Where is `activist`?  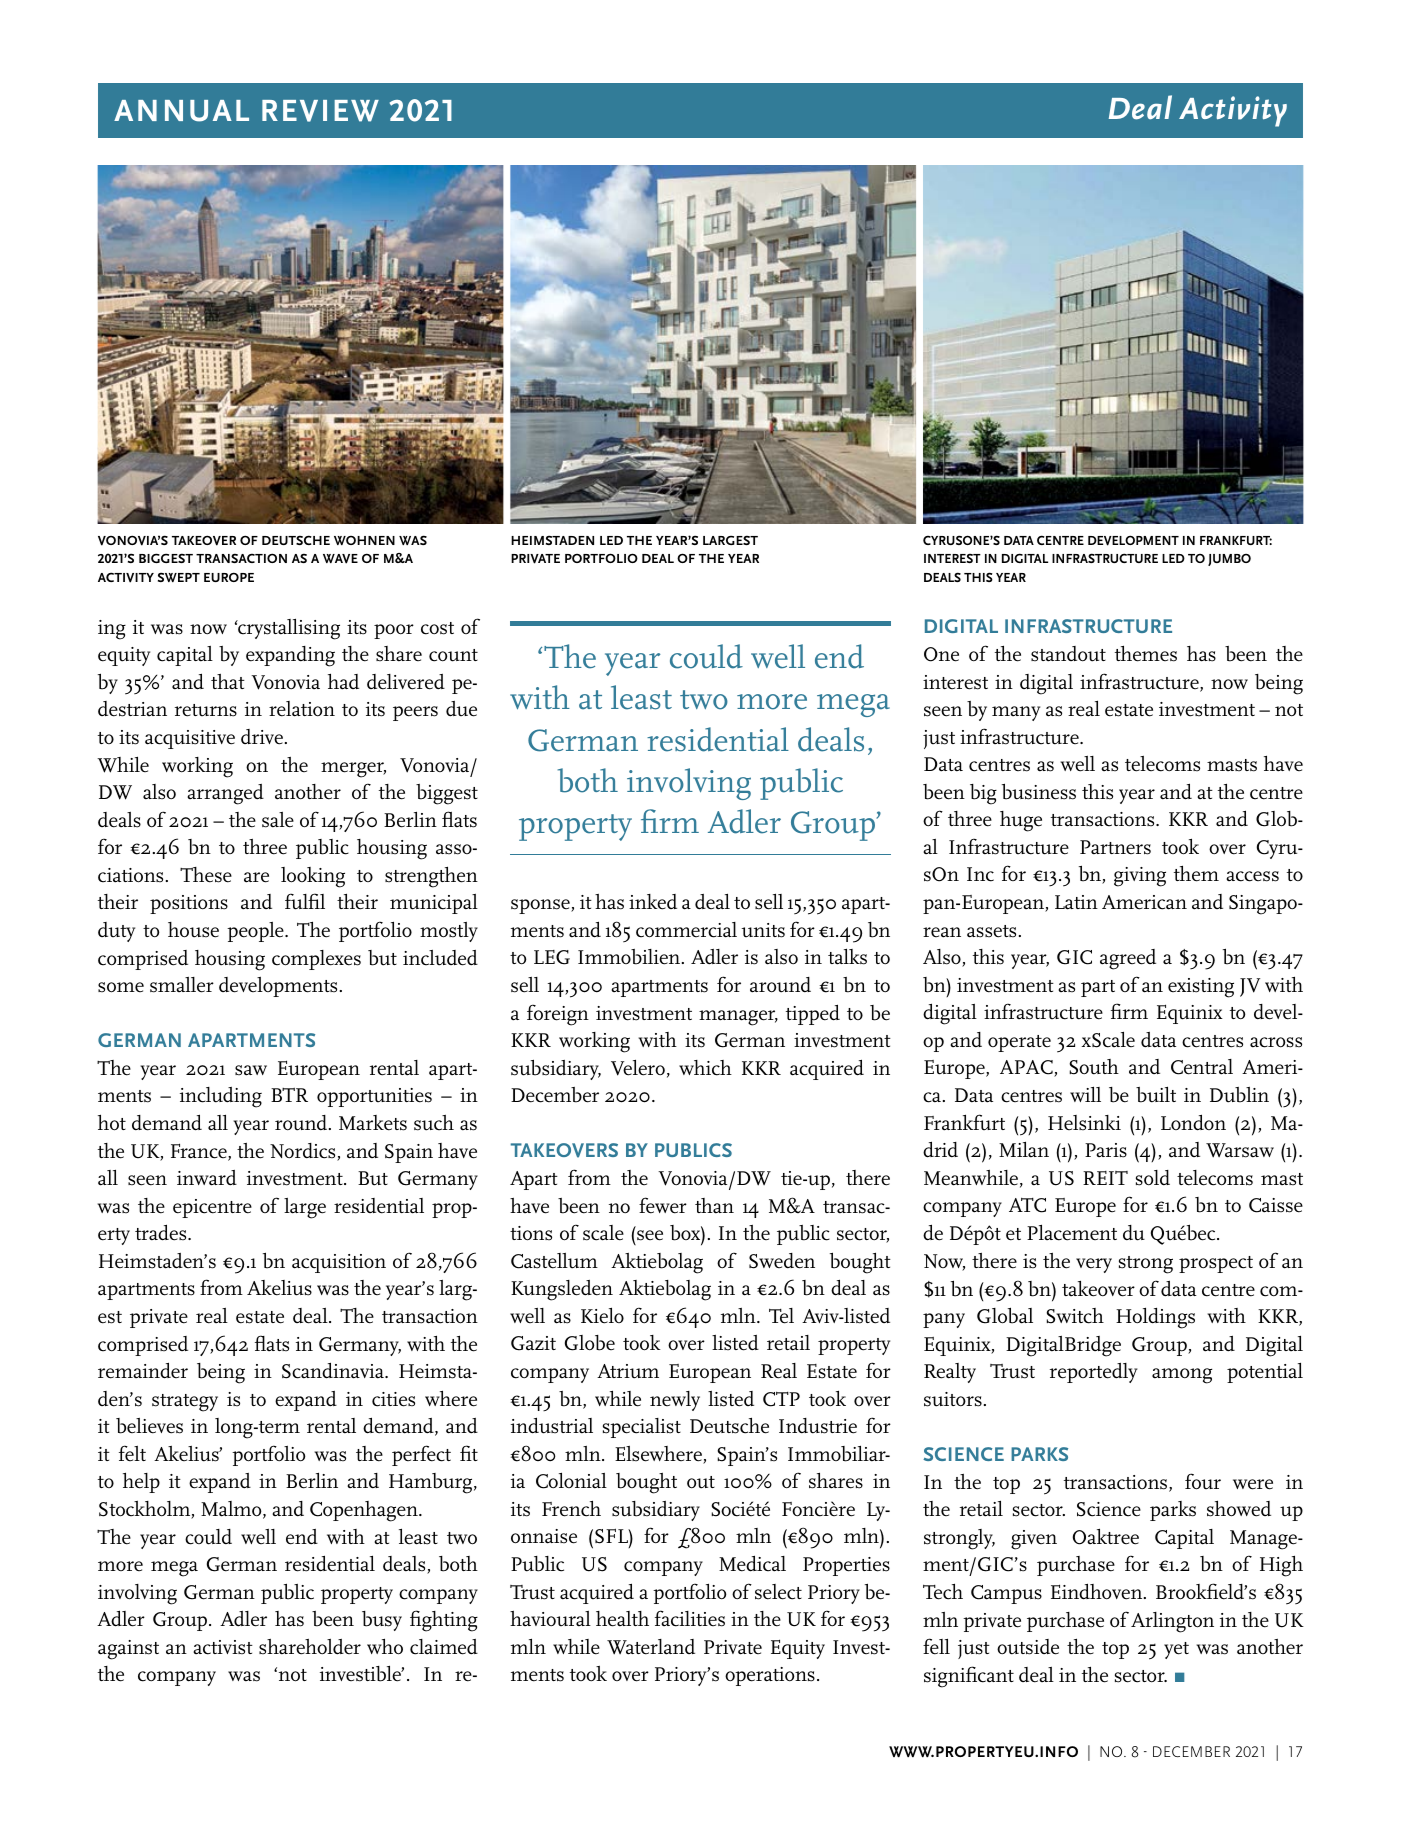 activist is located at coordinates (223, 1647).
